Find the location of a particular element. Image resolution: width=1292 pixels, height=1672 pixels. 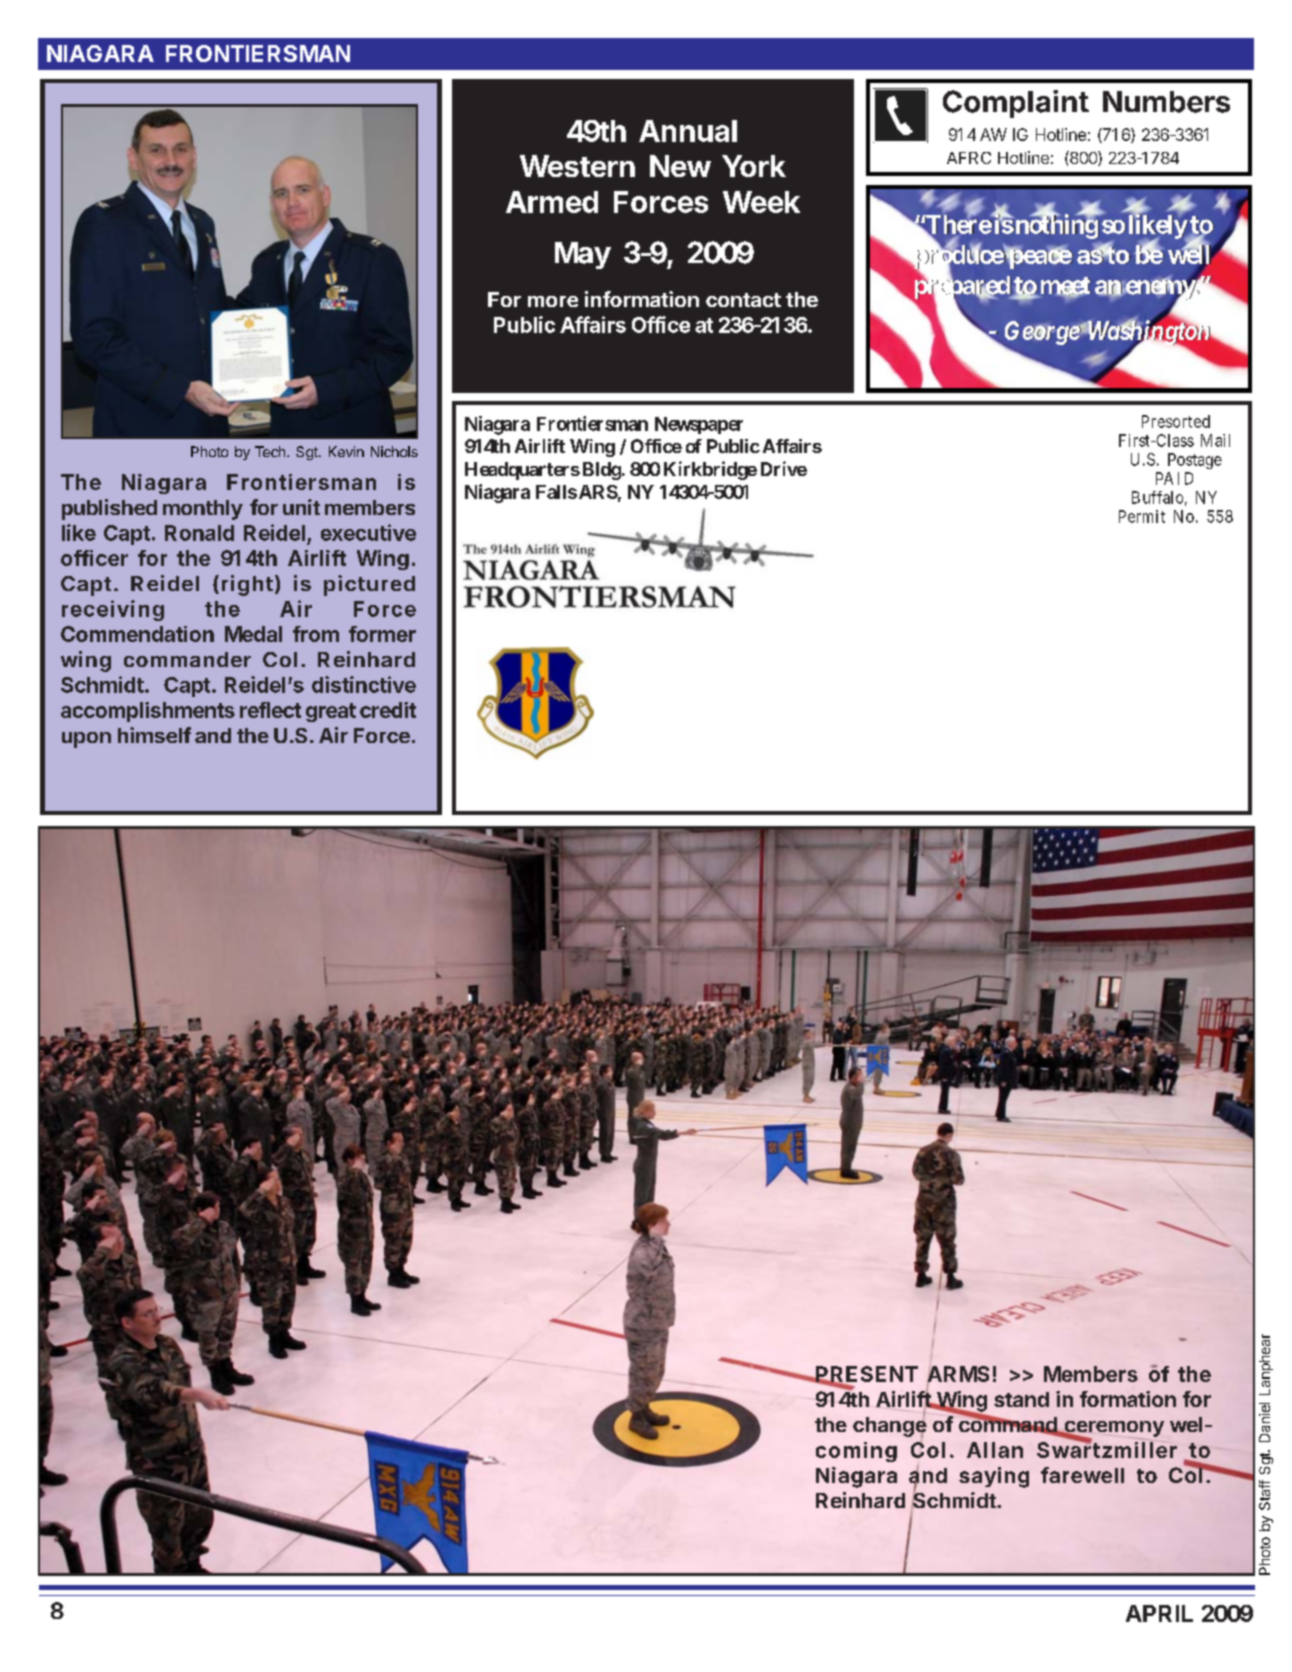

Bldg is located at coordinates (602, 471).
